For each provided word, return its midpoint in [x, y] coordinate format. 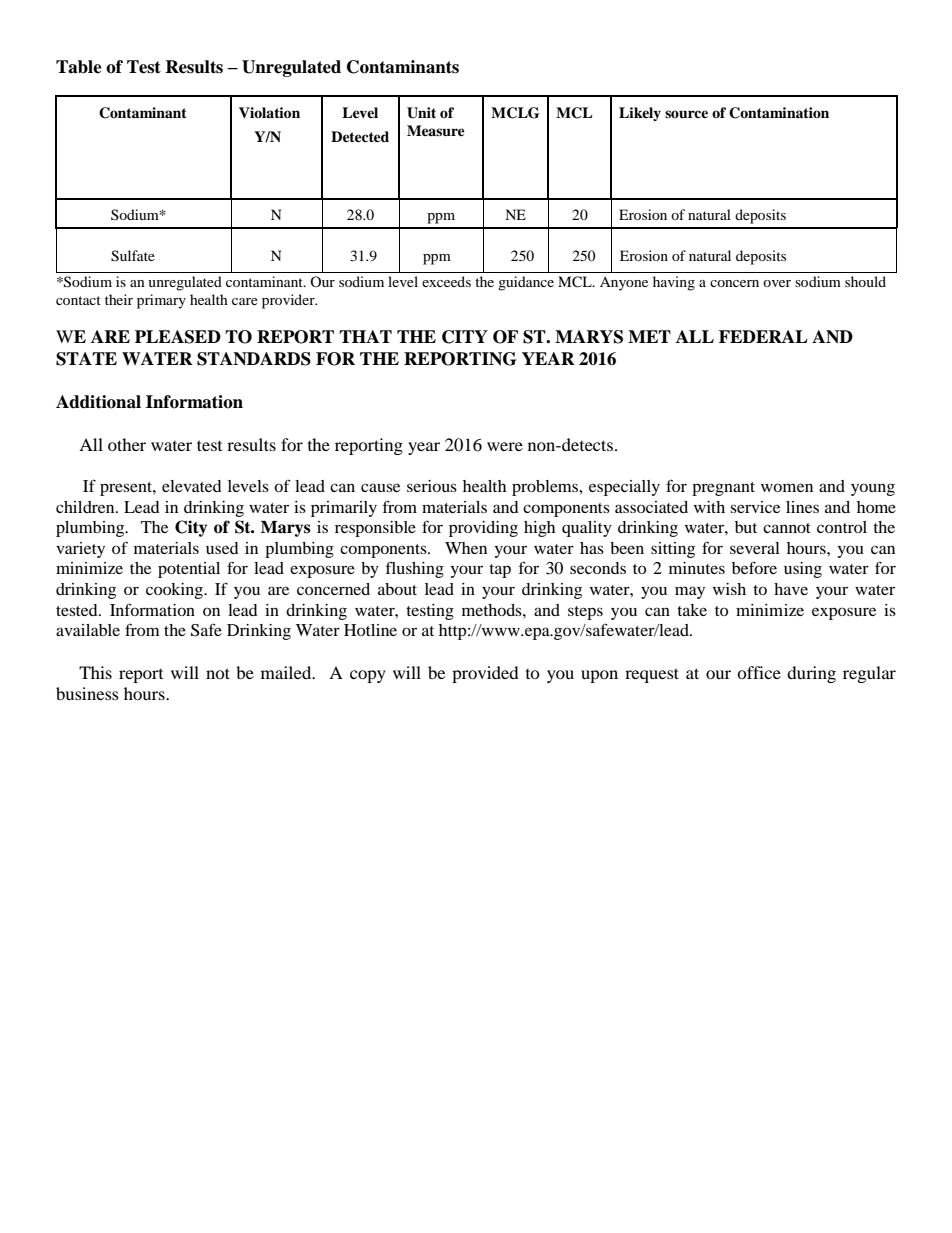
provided [485, 674]
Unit [421, 113]
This [95, 672]
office [759, 672]
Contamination [779, 113]
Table [79, 67]
